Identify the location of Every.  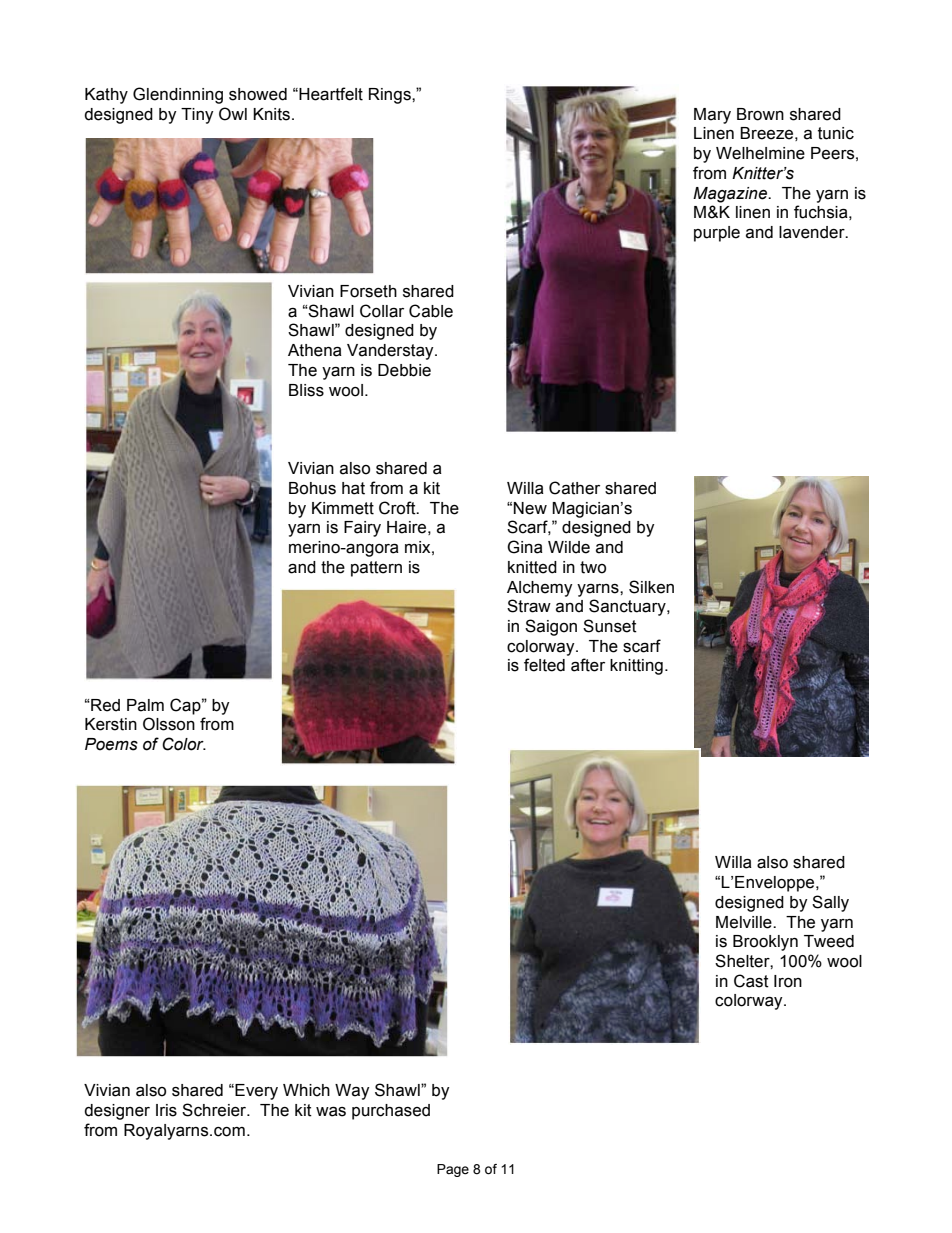
(255, 1092).
